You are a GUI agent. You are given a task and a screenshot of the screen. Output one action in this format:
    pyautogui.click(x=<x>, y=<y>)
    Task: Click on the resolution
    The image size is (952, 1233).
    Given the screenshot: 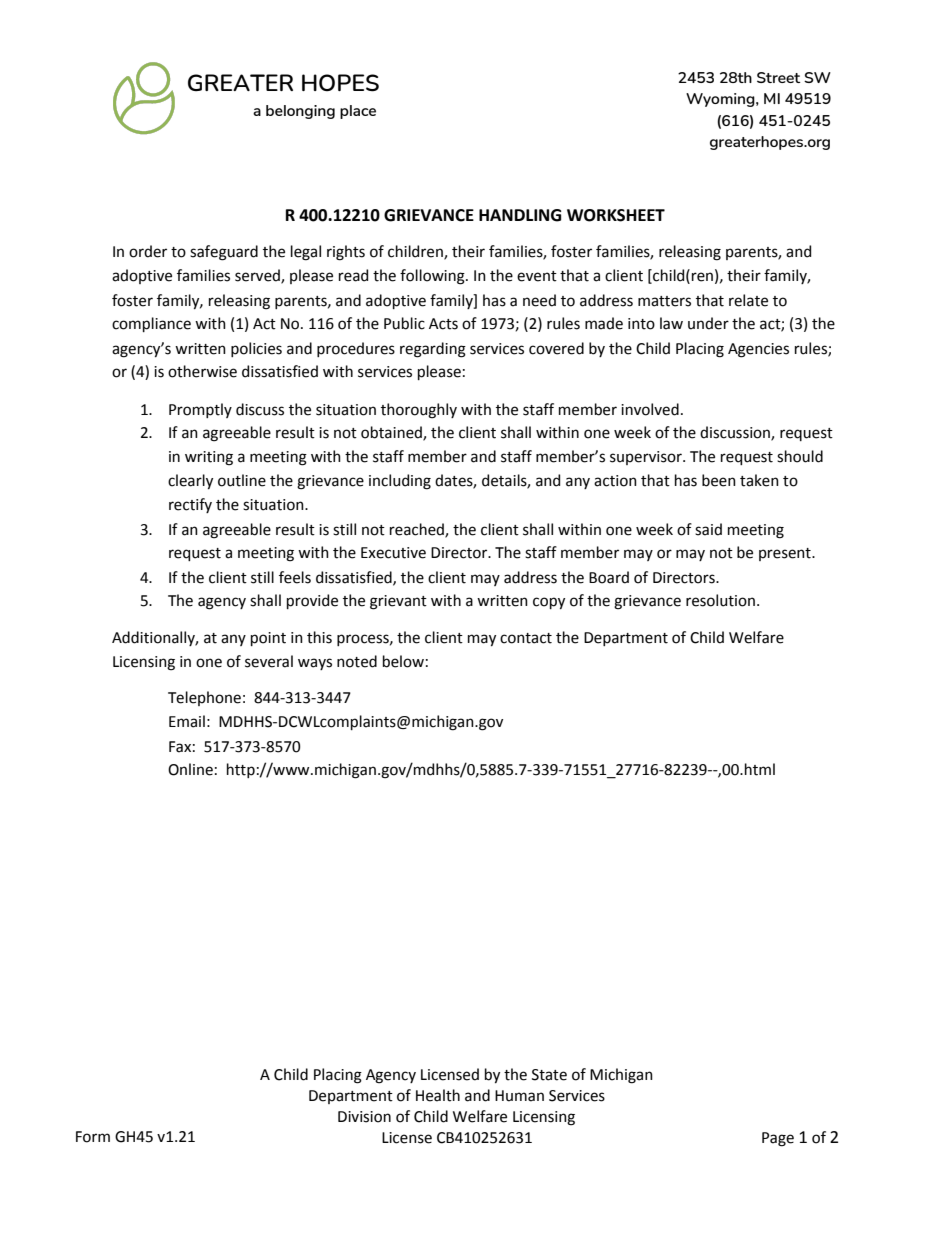 What is the action you would take?
    pyautogui.click(x=720, y=600)
